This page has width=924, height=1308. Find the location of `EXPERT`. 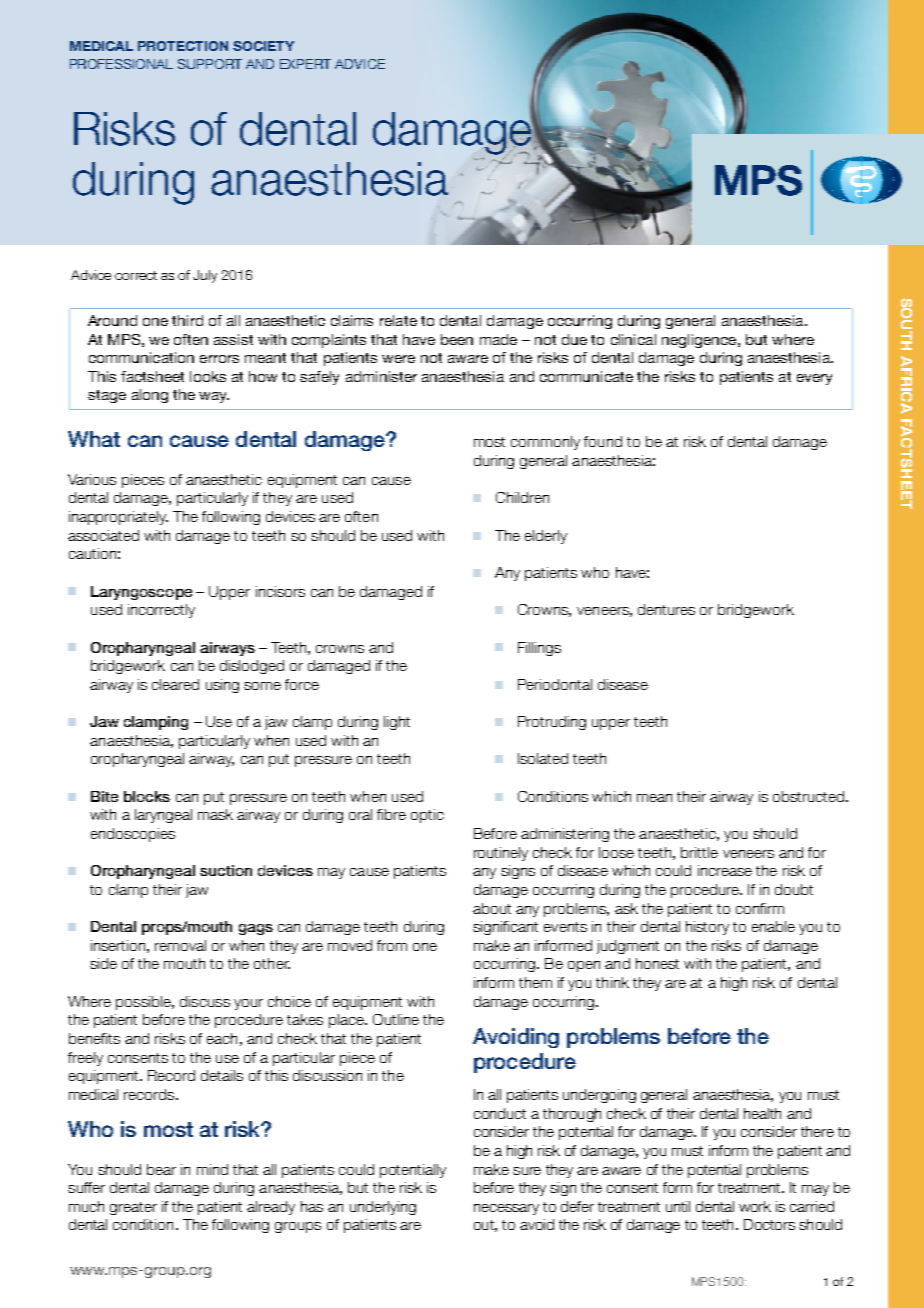

EXPERT is located at coordinates (305, 64).
